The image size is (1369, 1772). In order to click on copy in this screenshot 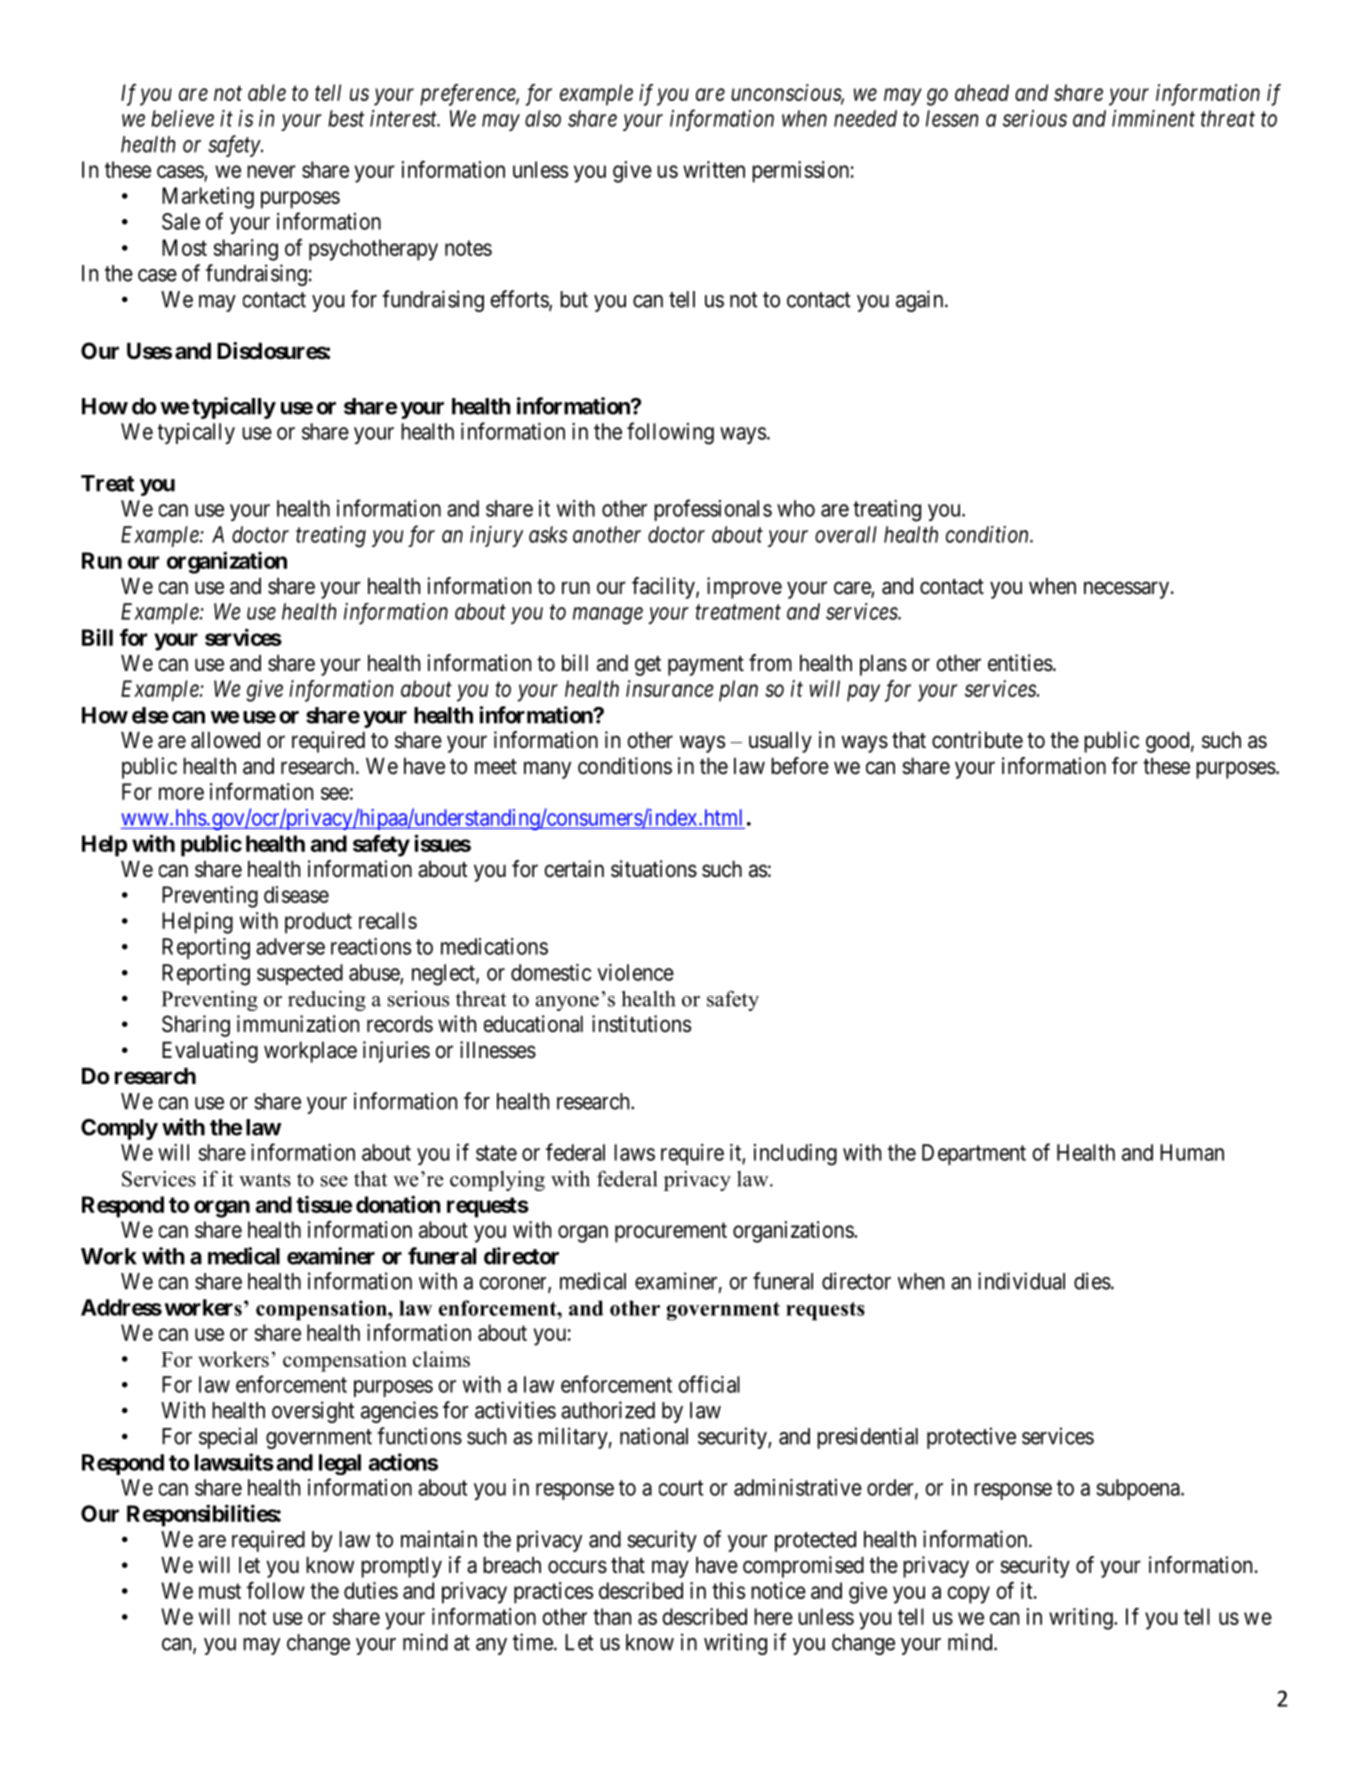, I will do `click(968, 1595)`.
